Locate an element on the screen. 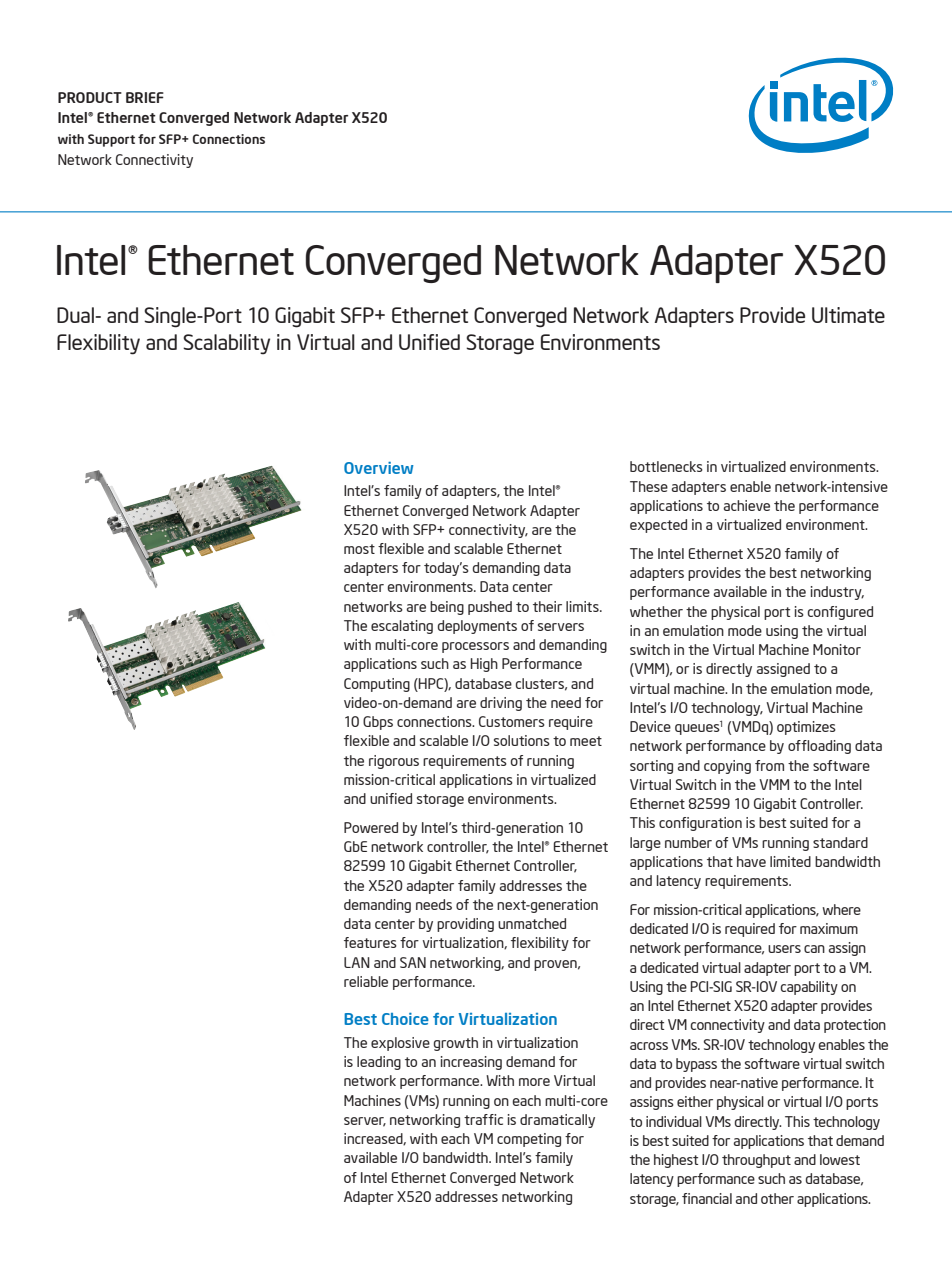 The image size is (952, 1270). throughput is located at coordinates (756, 1161).
